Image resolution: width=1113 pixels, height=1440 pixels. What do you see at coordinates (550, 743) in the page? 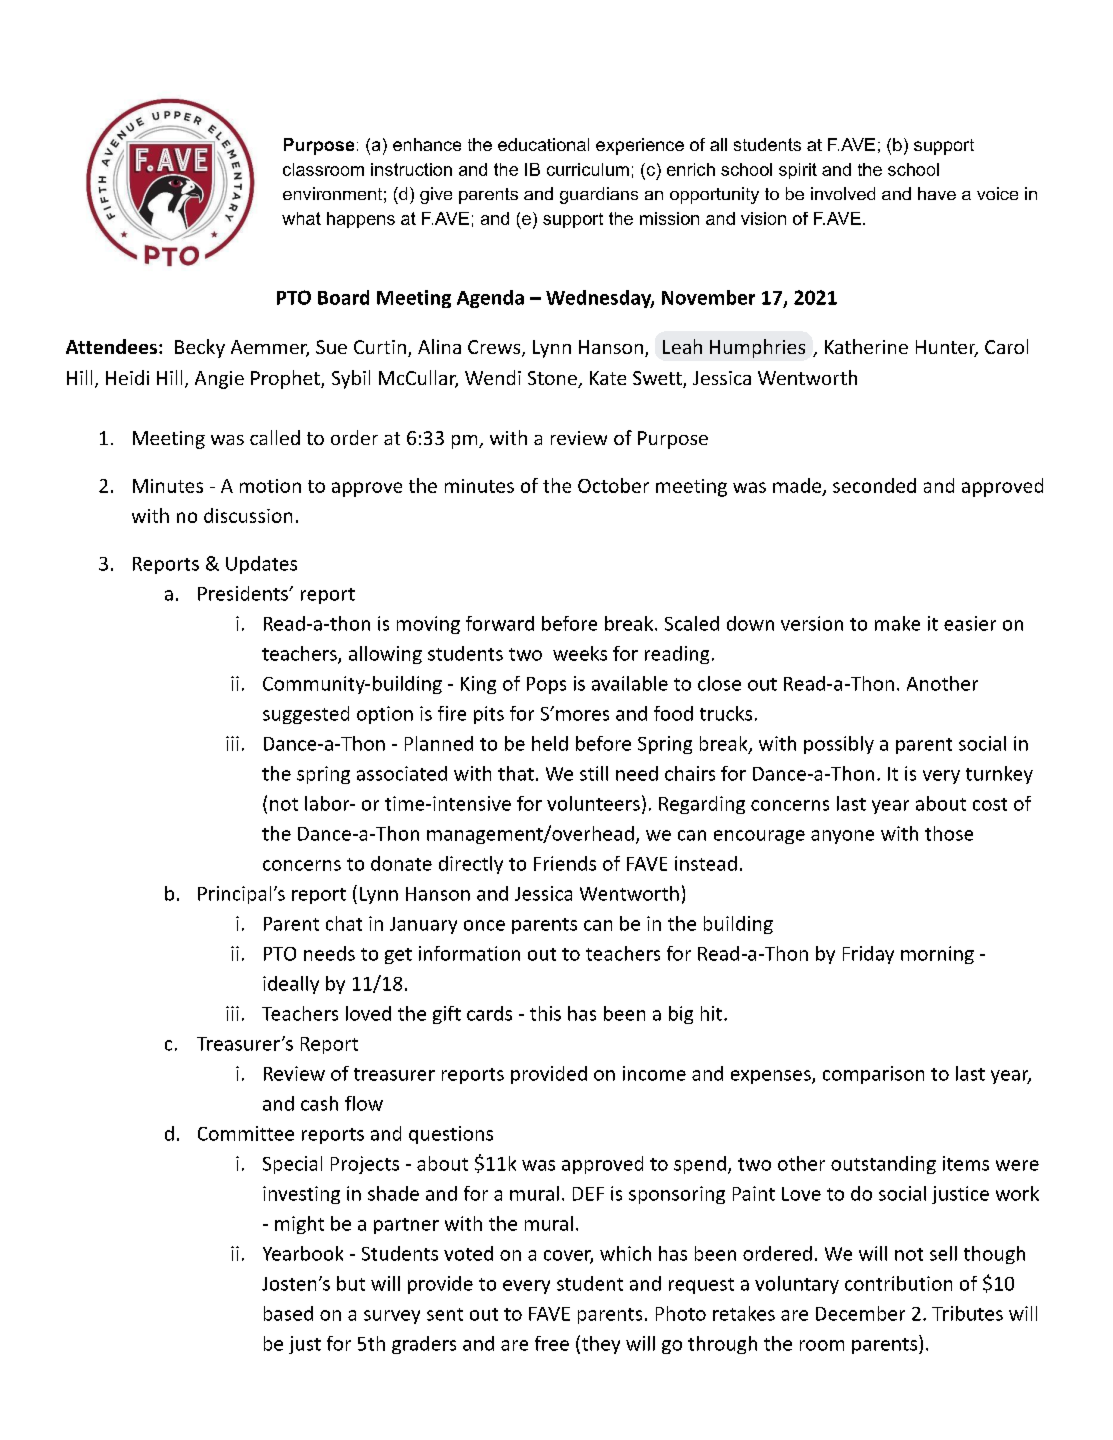
I see `held` at bounding box center [550, 743].
